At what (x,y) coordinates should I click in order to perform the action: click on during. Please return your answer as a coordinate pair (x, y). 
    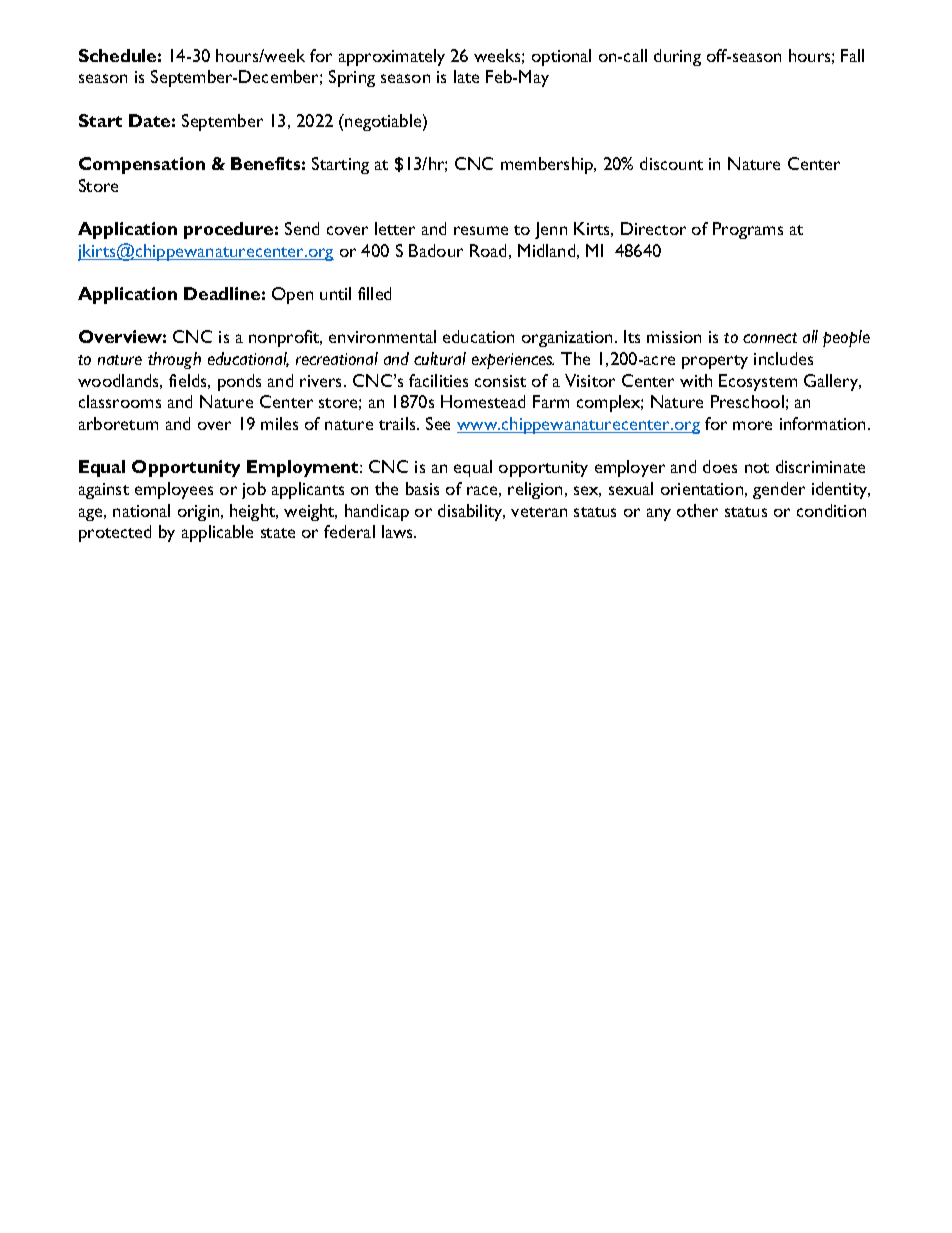
    Looking at the image, I should click on (677, 57).
